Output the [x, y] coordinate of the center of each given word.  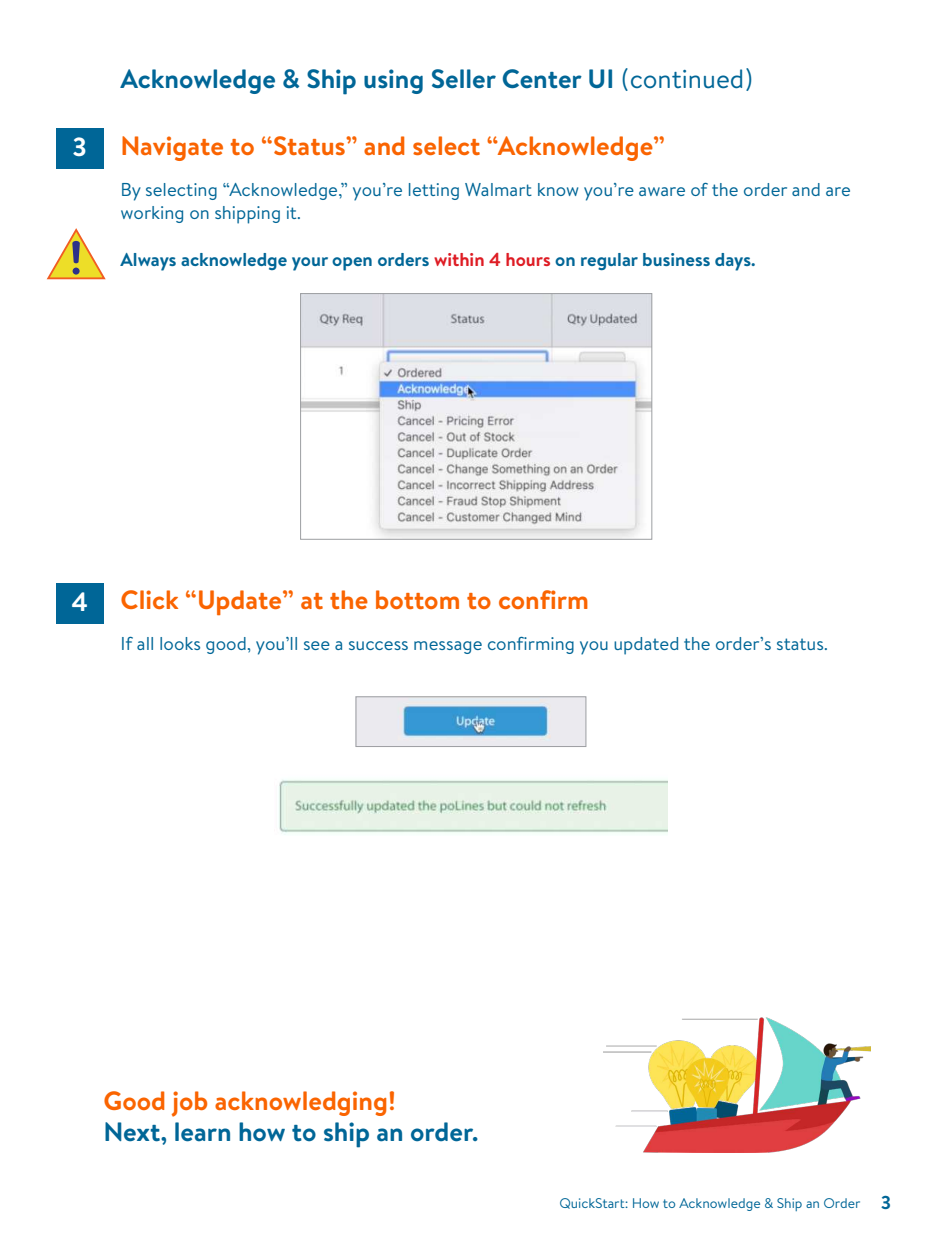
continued [686, 79]
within [459, 259]
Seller [464, 79]
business [676, 259]
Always [148, 262]
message [448, 647]
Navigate [172, 148]
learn [202, 1132]
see [317, 645]
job [189, 1104]
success [378, 645]
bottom [417, 599]
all [145, 643]
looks [180, 643]
